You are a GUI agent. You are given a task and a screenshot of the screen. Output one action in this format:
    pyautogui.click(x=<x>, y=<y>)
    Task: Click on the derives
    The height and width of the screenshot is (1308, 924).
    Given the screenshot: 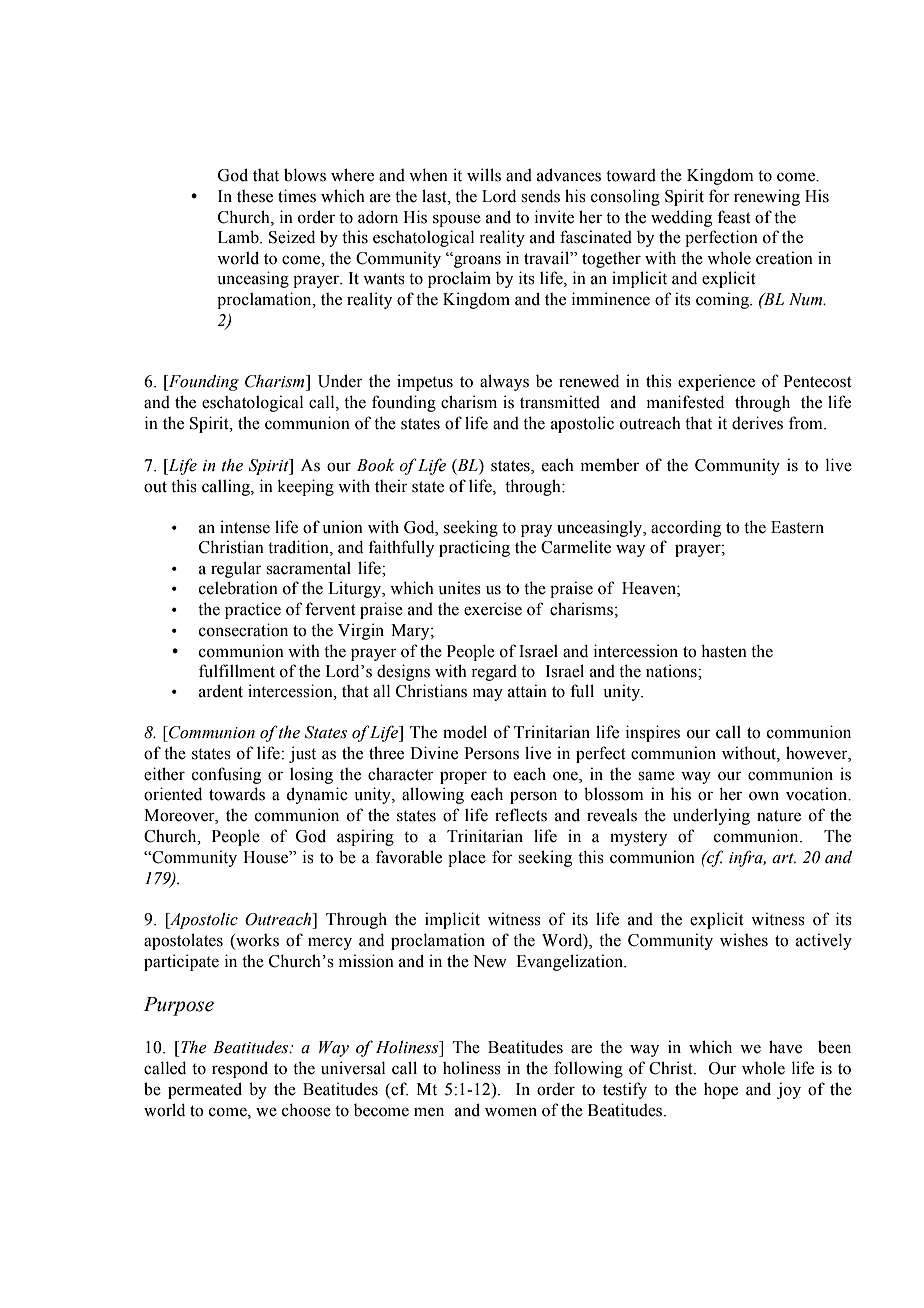 What is the action you would take?
    pyautogui.click(x=757, y=423)
